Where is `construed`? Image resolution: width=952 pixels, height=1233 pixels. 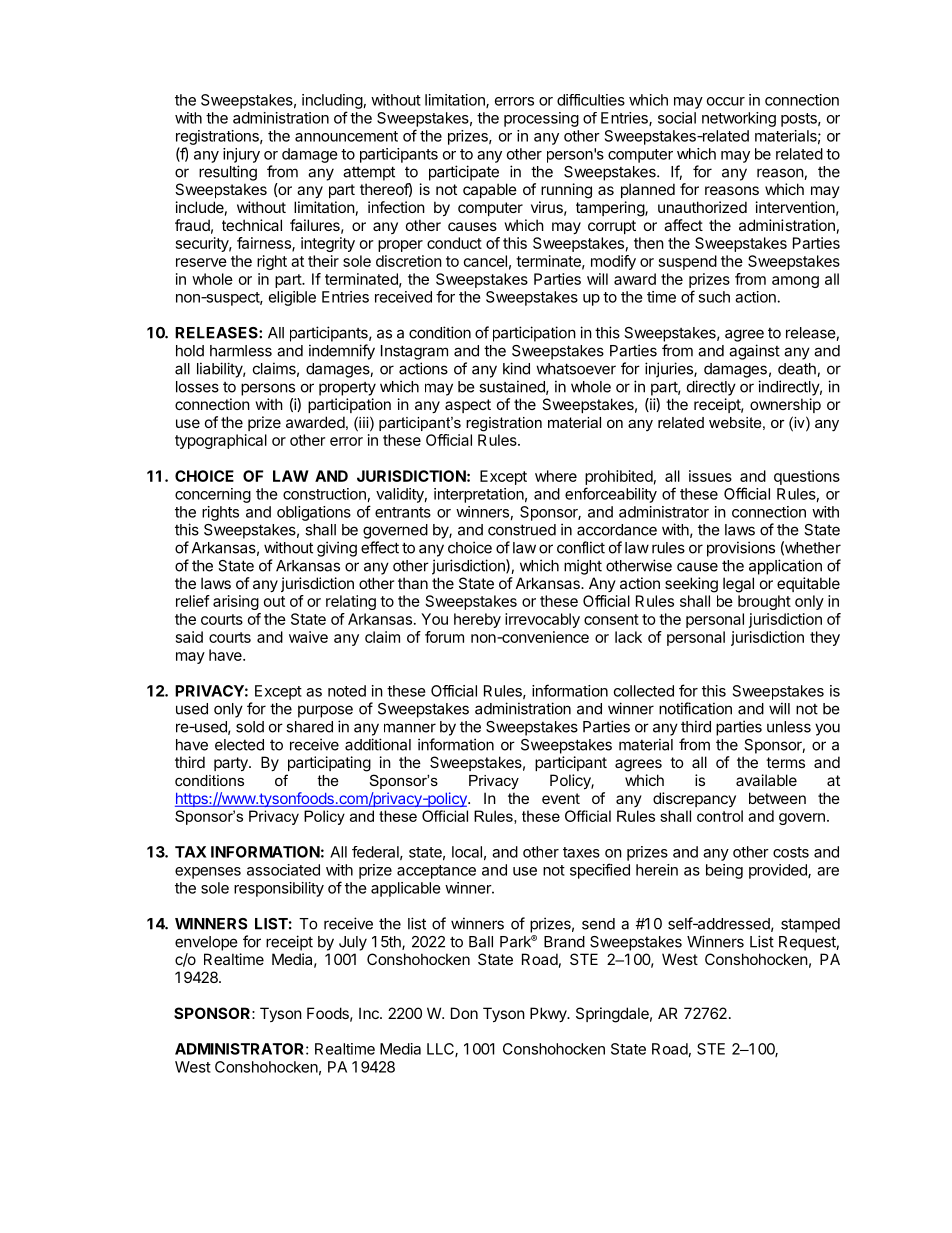 construed is located at coordinates (522, 530).
